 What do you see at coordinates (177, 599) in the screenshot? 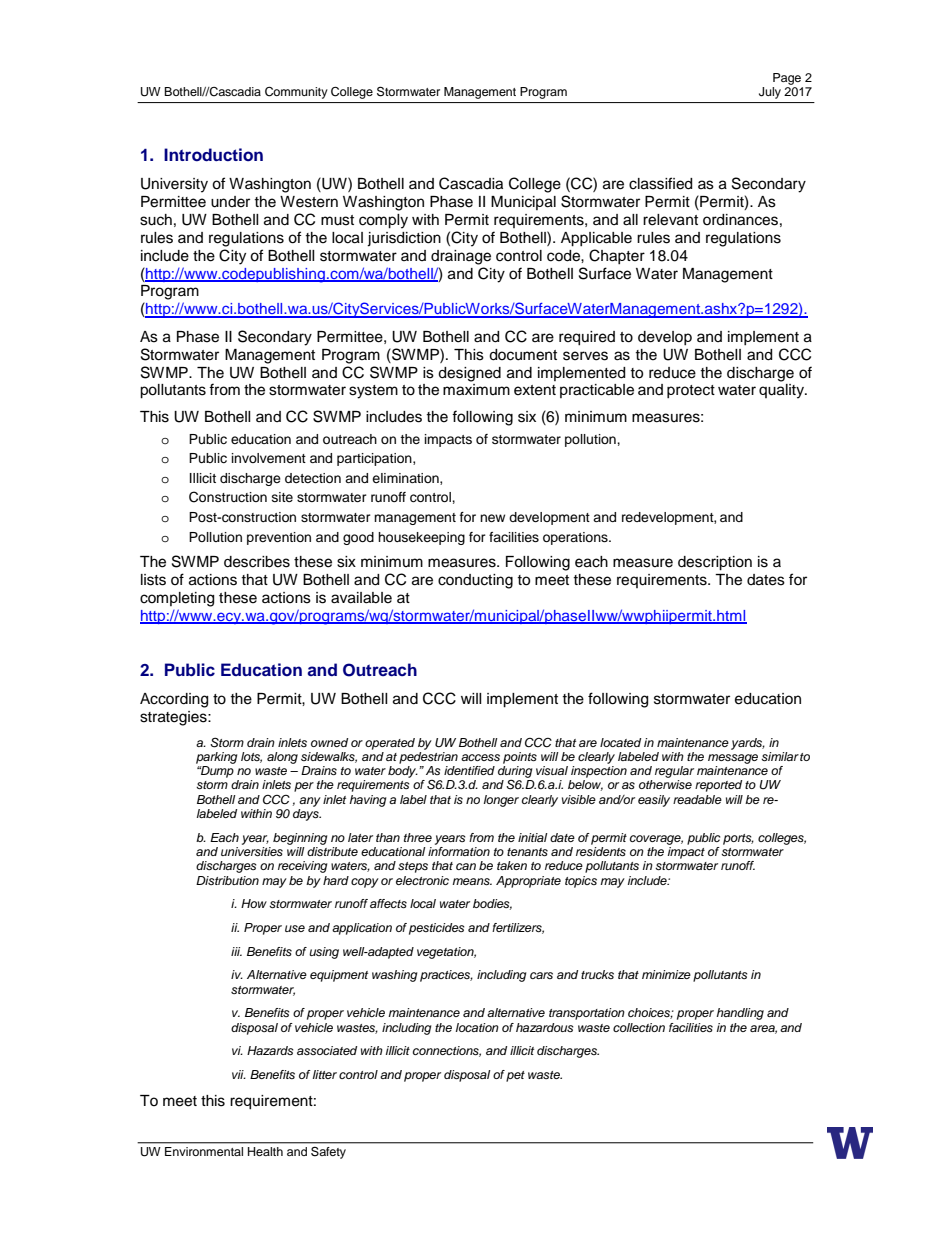
I see `completing` at bounding box center [177, 599].
